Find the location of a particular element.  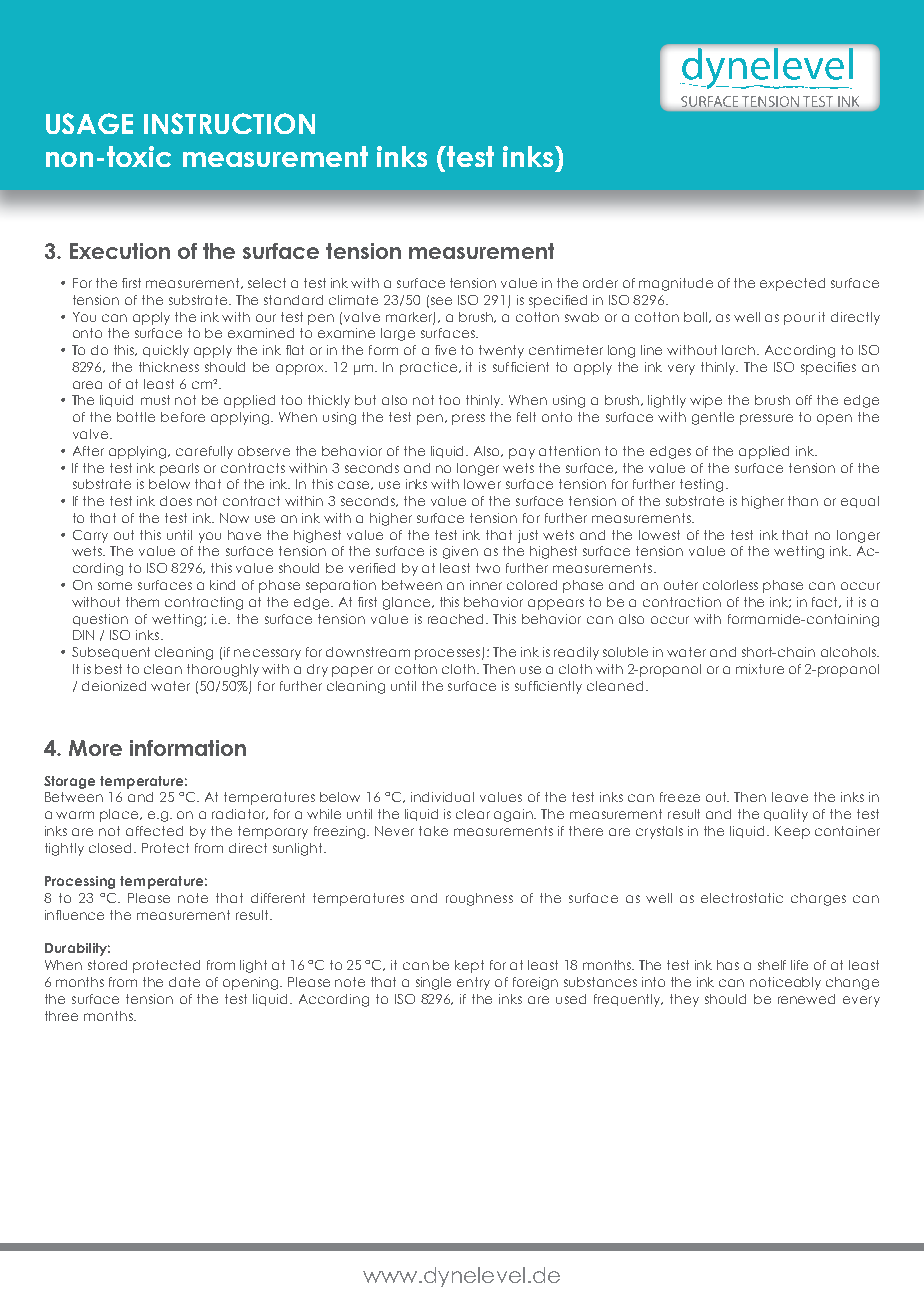

USAGE is located at coordinates (89, 123).
